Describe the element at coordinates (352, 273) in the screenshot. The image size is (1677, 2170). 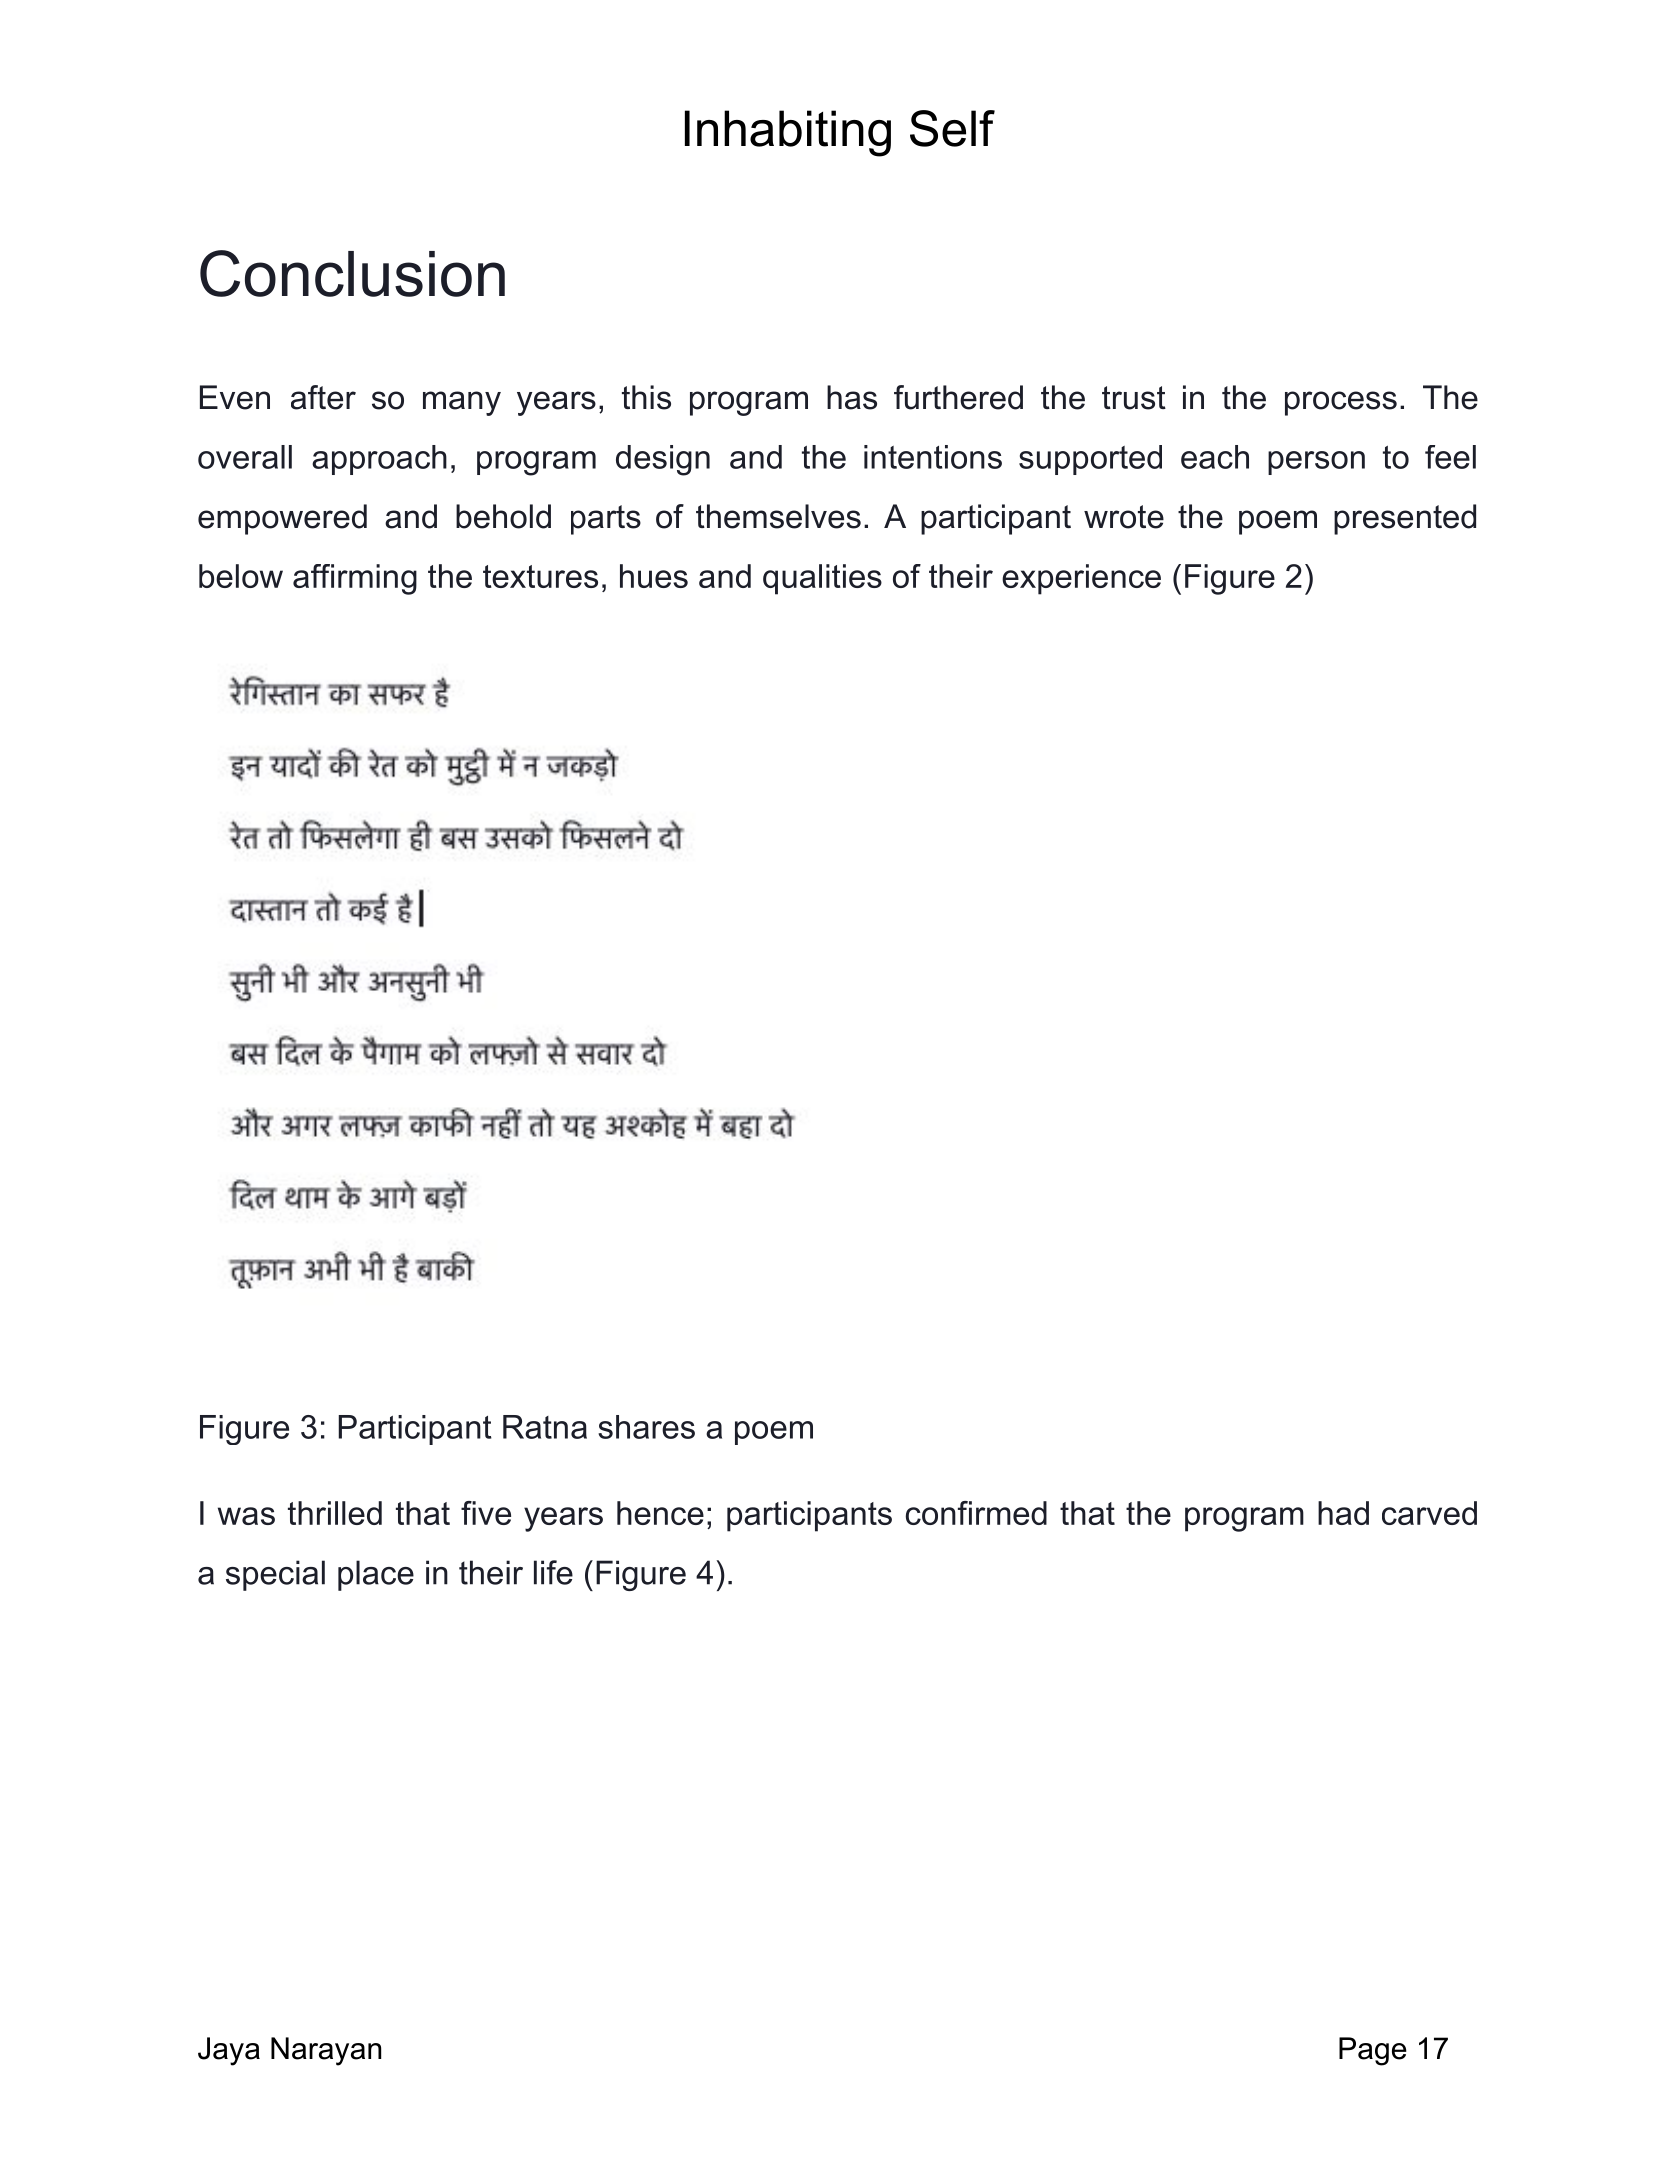
I see `Conclusion` at that location.
